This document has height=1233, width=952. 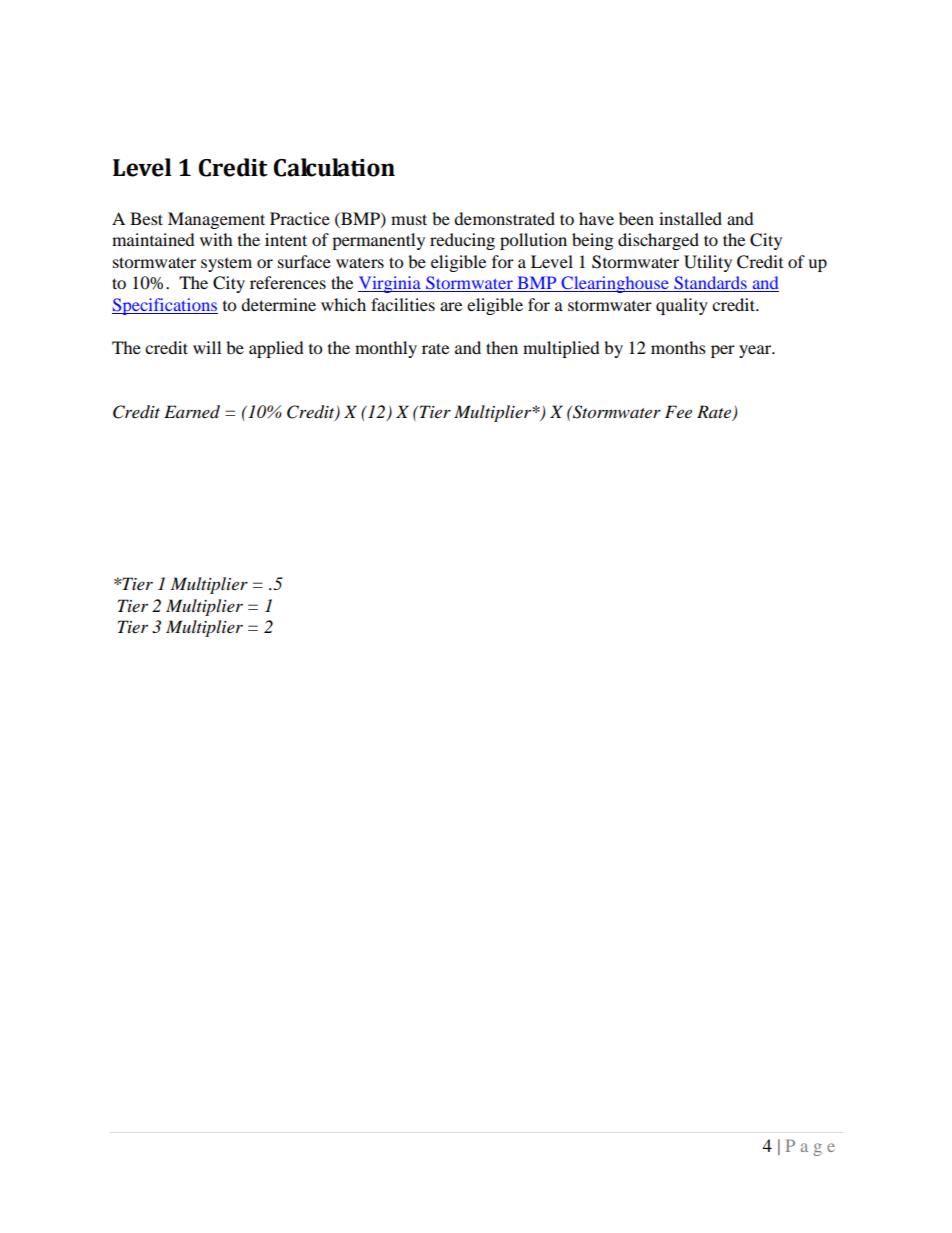 What do you see at coordinates (192, 412) in the document?
I see `Earned` at bounding box center [192, 412].
